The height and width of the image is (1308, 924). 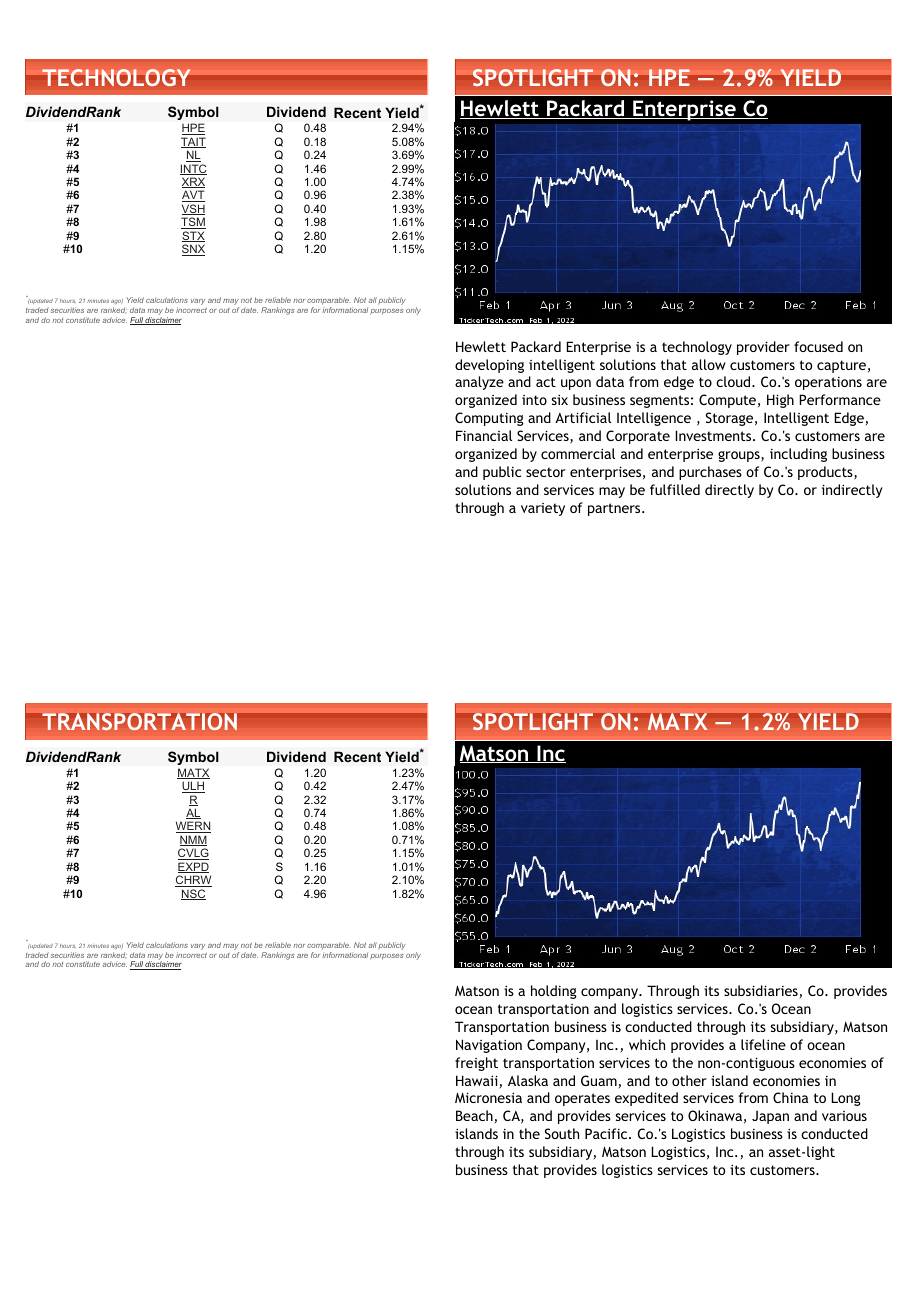 I want to click on TAIT, so click(x=193, y=142).
